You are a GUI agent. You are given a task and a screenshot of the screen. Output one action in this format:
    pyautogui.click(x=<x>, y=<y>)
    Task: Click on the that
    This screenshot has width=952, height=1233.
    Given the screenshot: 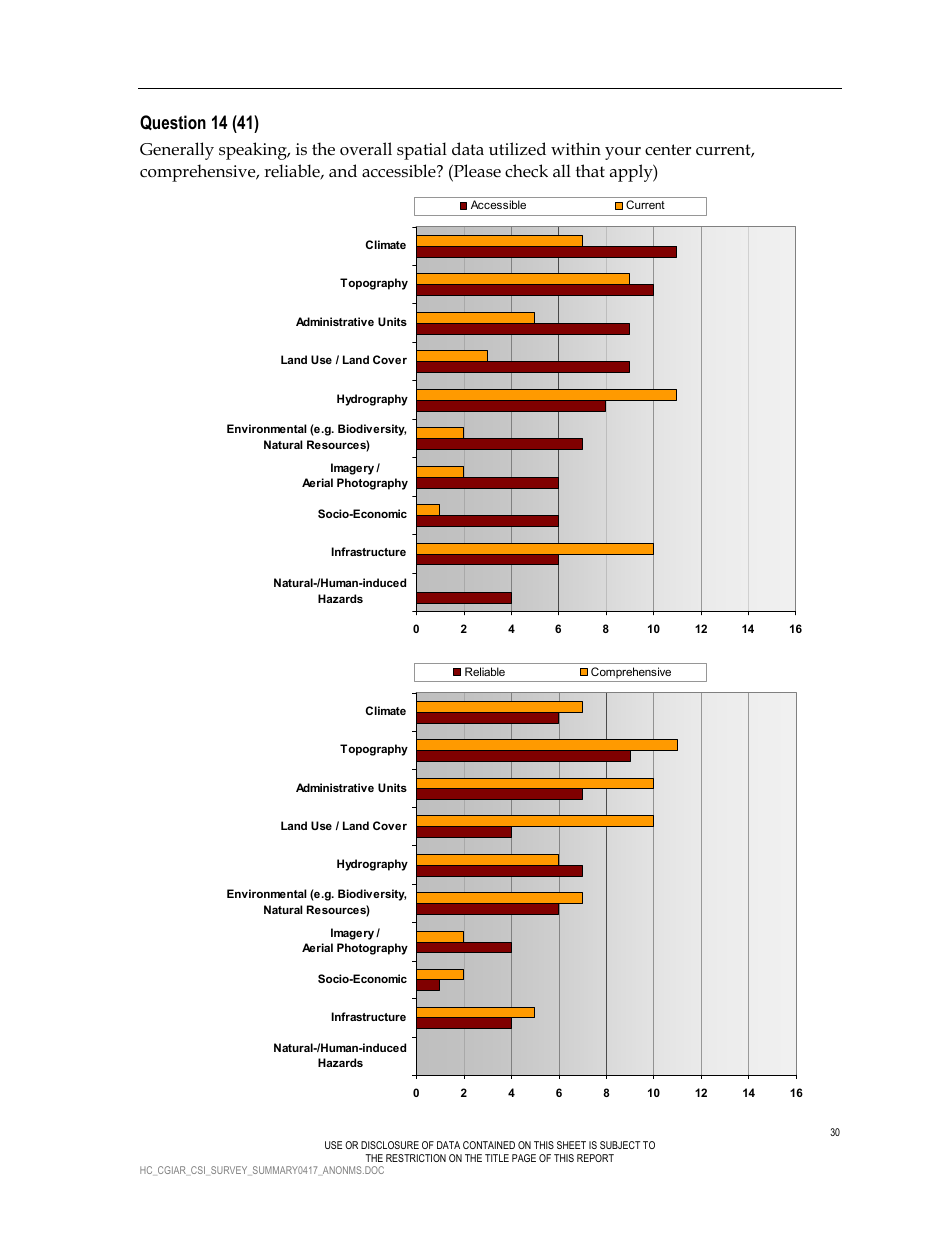 What is the action you would take?
    pyautogui.click(x=590, y=170)
